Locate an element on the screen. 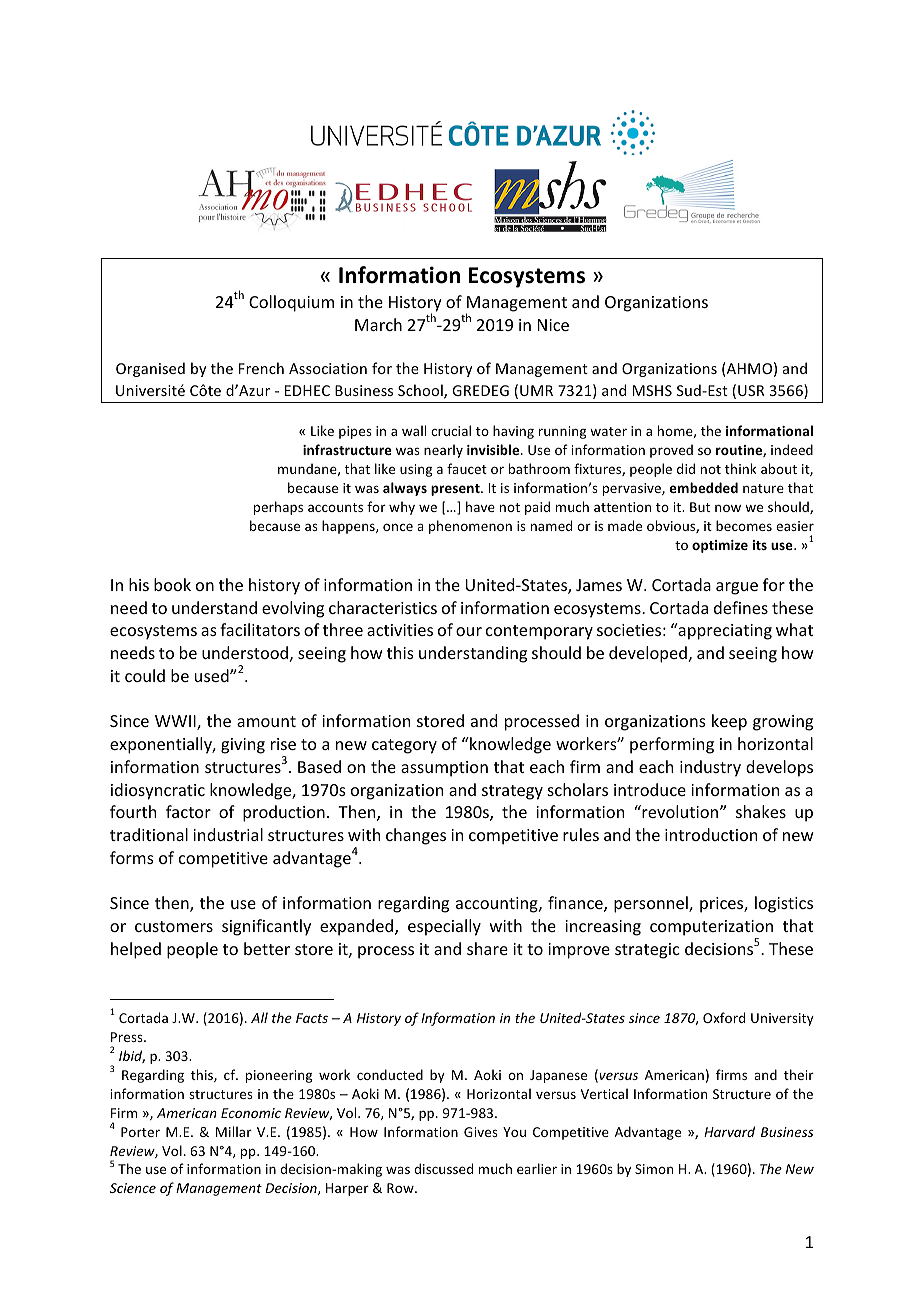 The width and height of the screenshot is (924, 1308). Millar is located at coordinates (234, 1131).
